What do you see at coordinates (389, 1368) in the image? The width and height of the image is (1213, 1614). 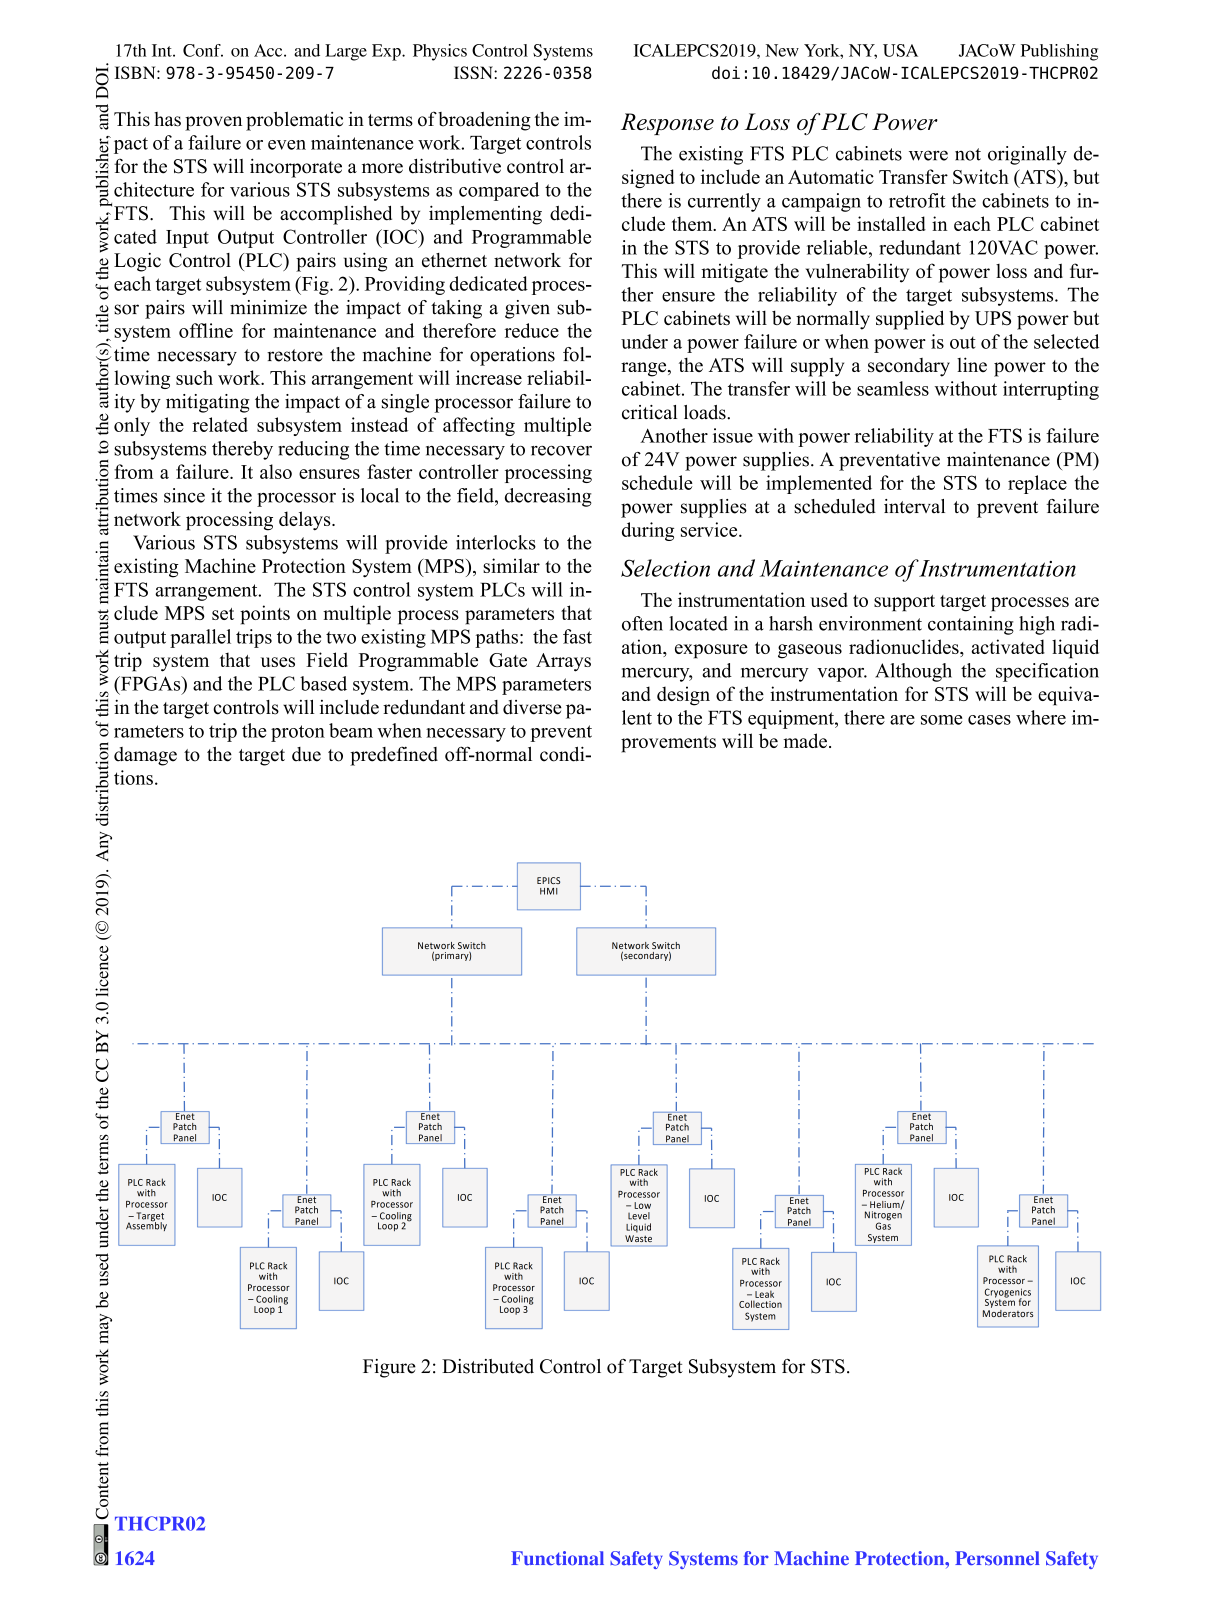 I see `Figure` at bounding box center [389, 1368].
